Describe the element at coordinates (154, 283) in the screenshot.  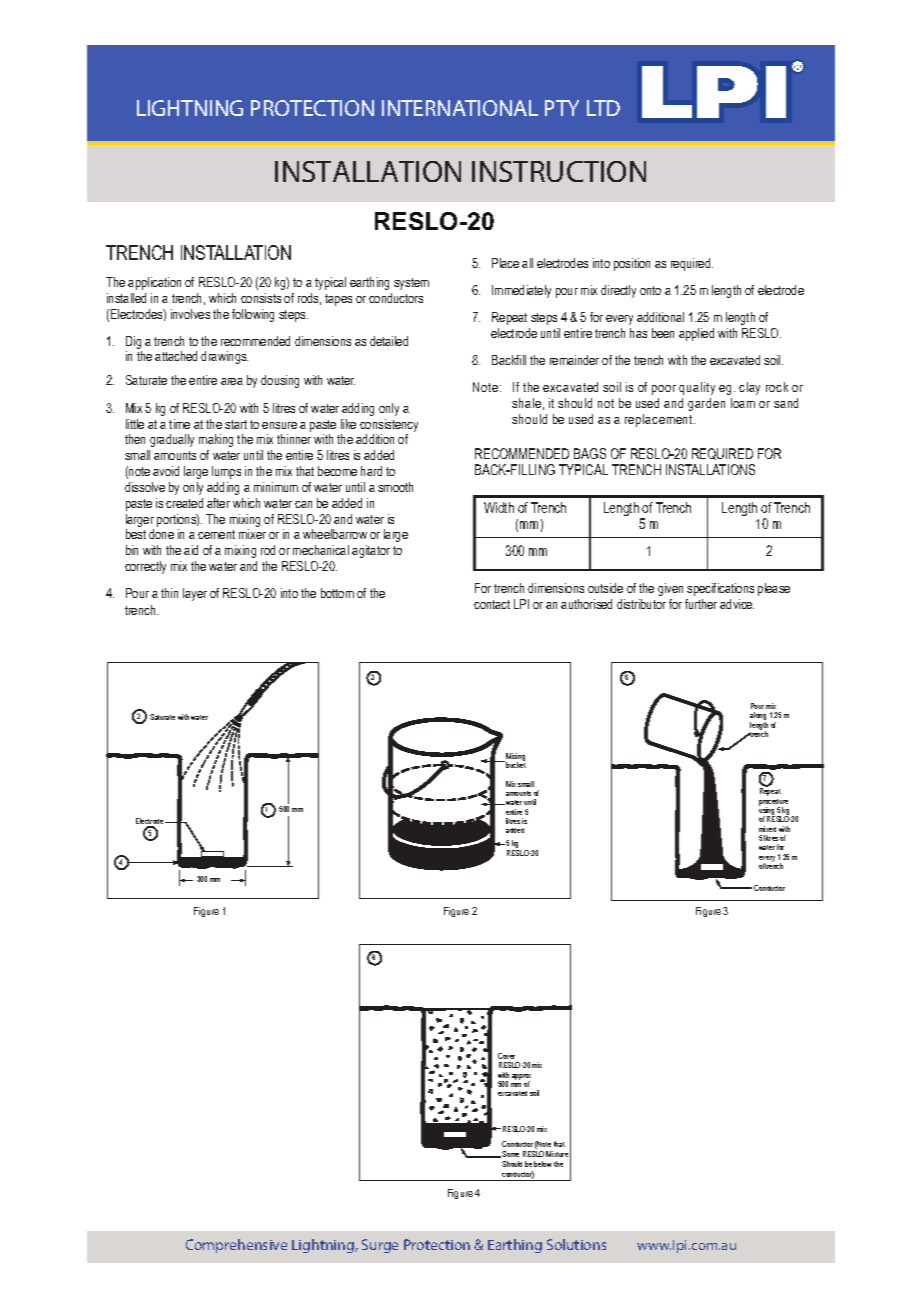
I see `application` at that location.
